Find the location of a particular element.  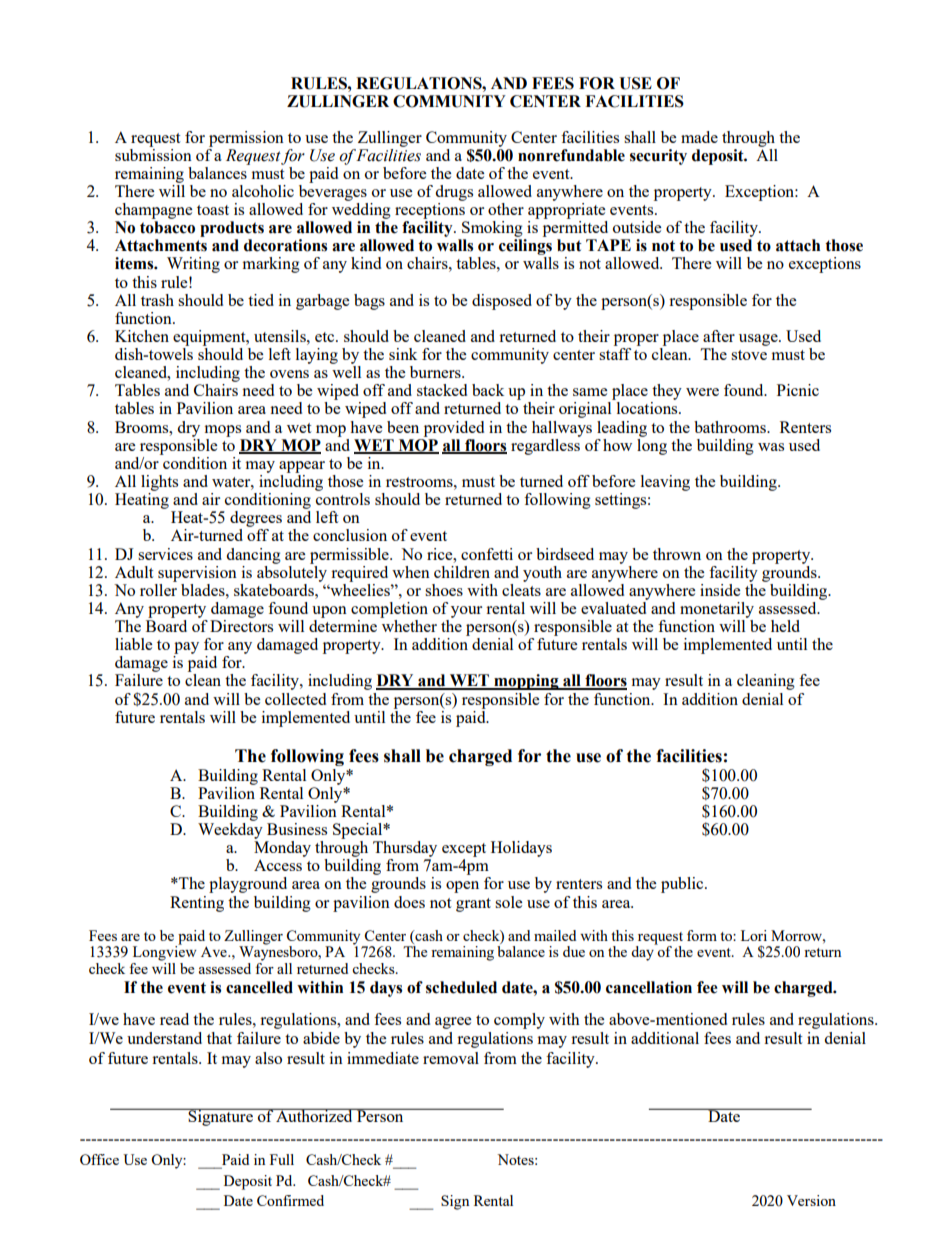

form is located at coordinates (702, 935).
